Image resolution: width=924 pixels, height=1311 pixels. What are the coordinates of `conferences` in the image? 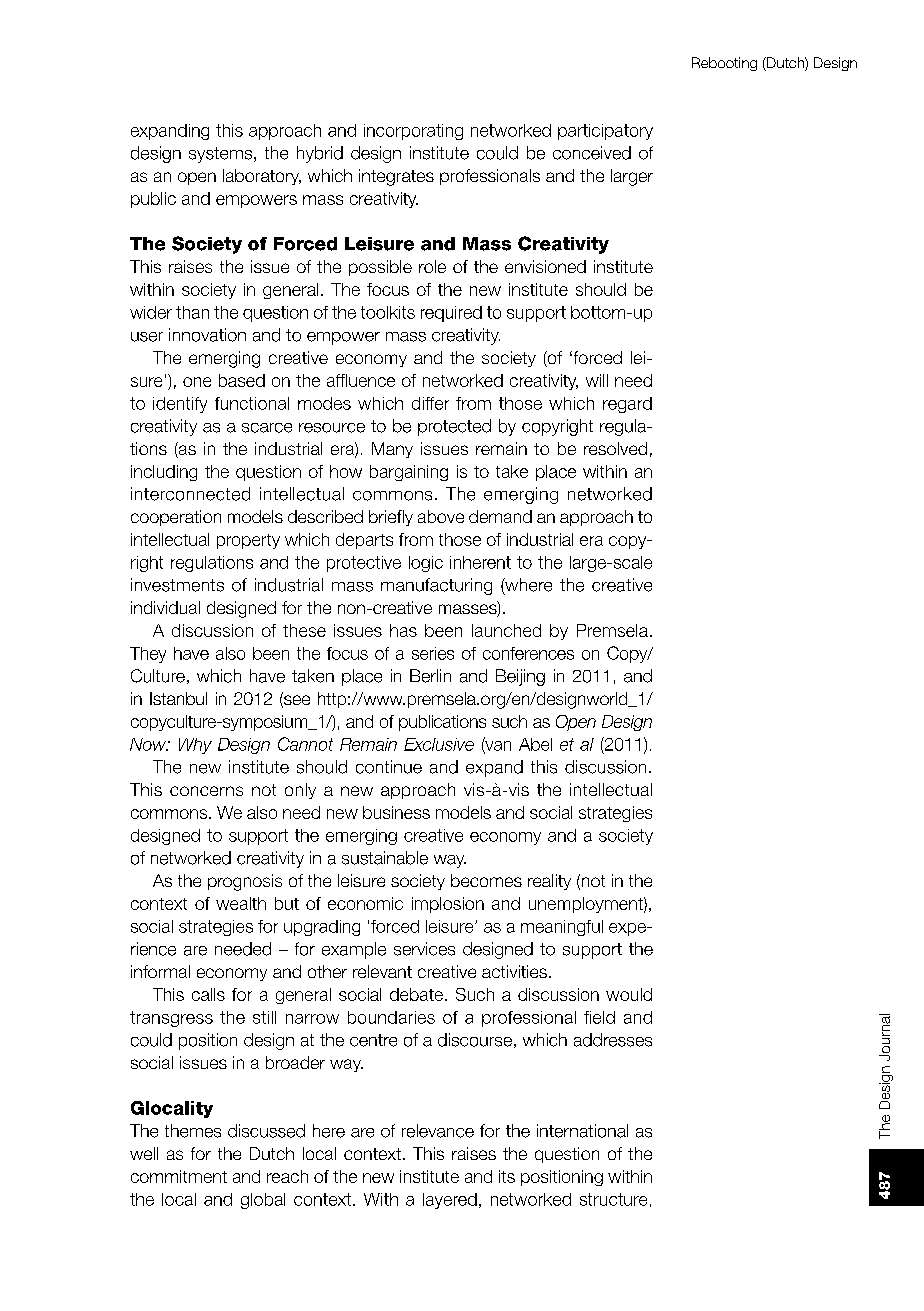 It's located at (528, 653).
